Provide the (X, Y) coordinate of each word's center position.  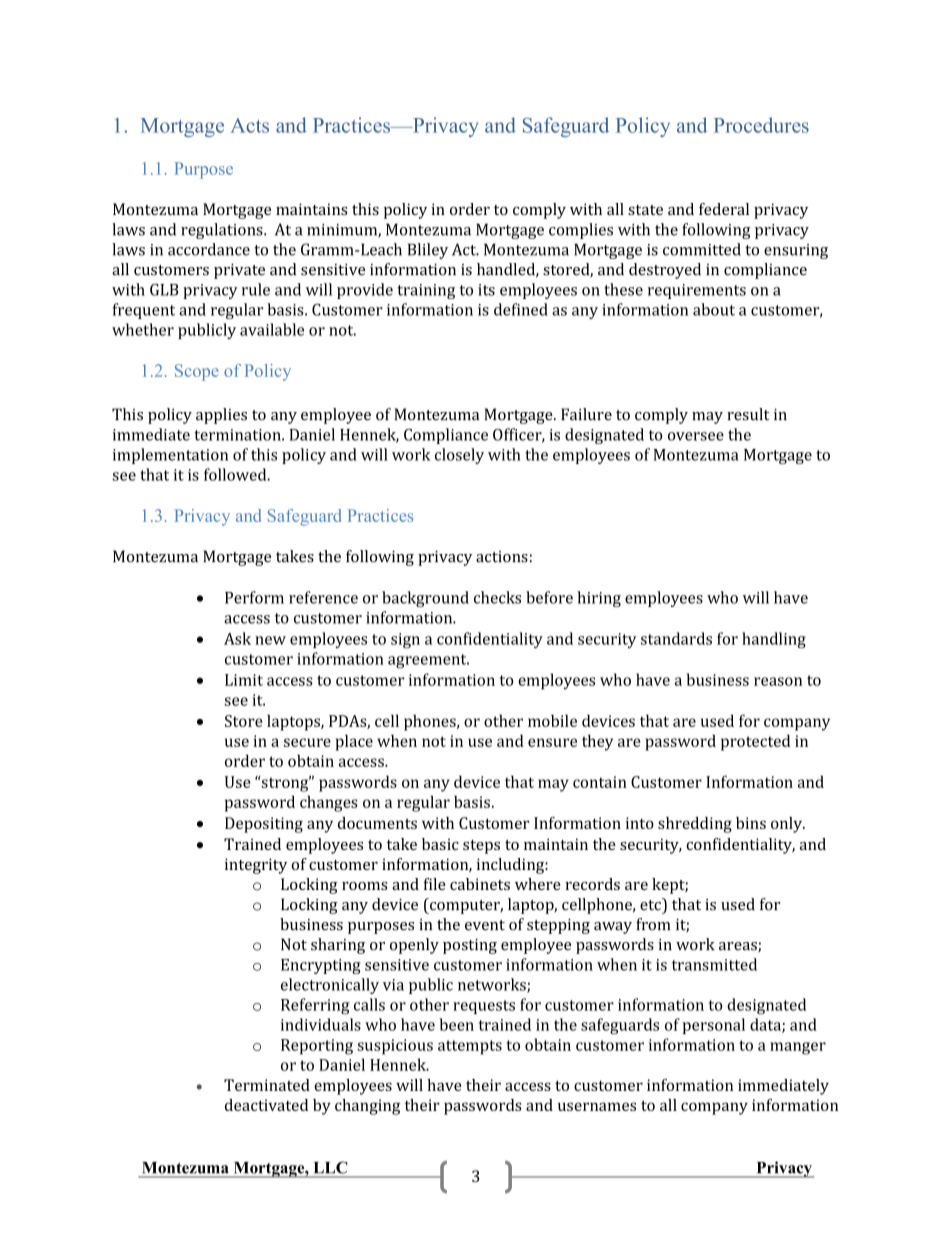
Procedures (761, 125)
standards (676, 638)
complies (581, 231)
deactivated (266, 1105)
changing (367, 1107)
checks (497, 597)
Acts (249, 125)
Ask (237, 638)
